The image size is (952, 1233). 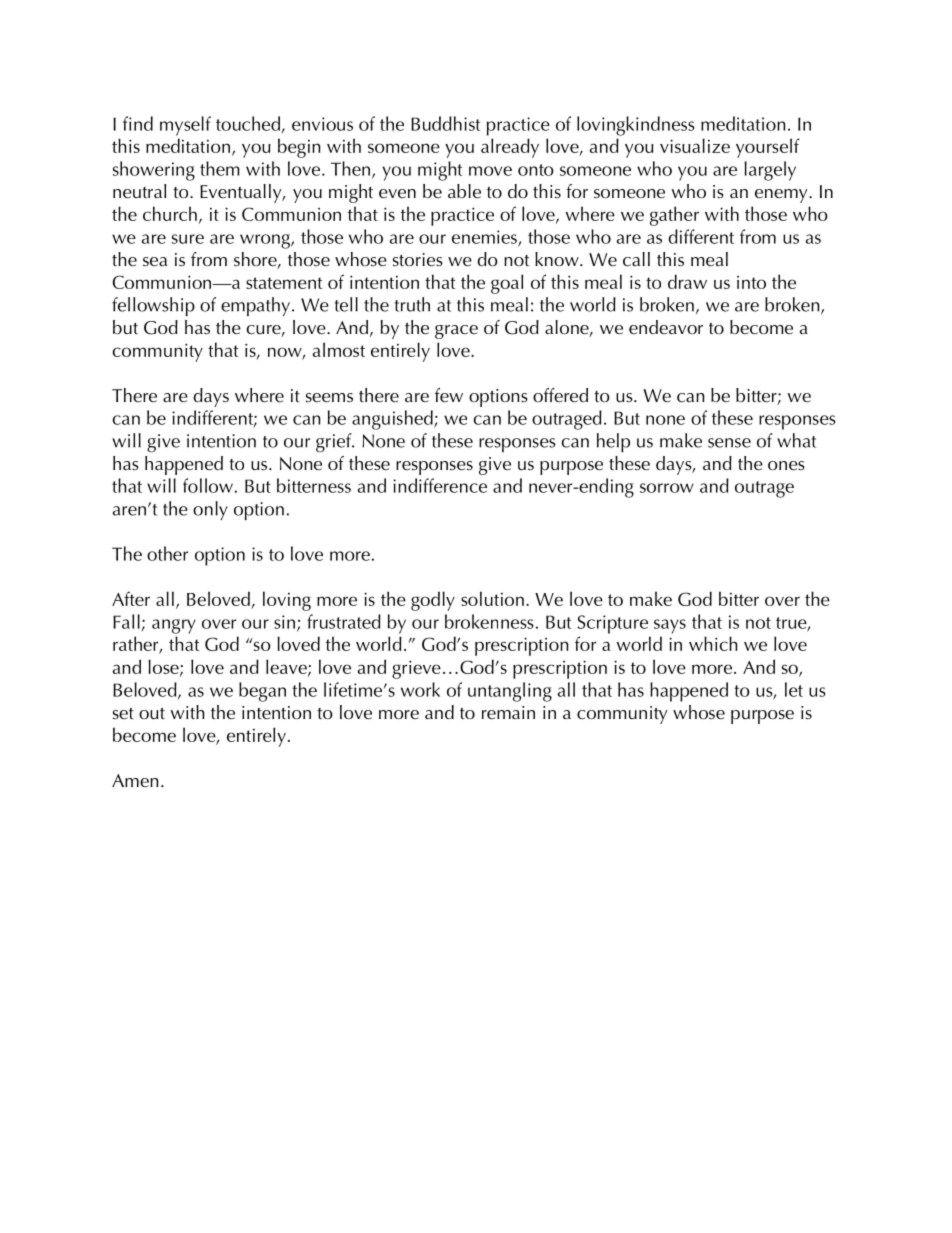 I want to click on Buddhist, so click(x=446, y=123).
